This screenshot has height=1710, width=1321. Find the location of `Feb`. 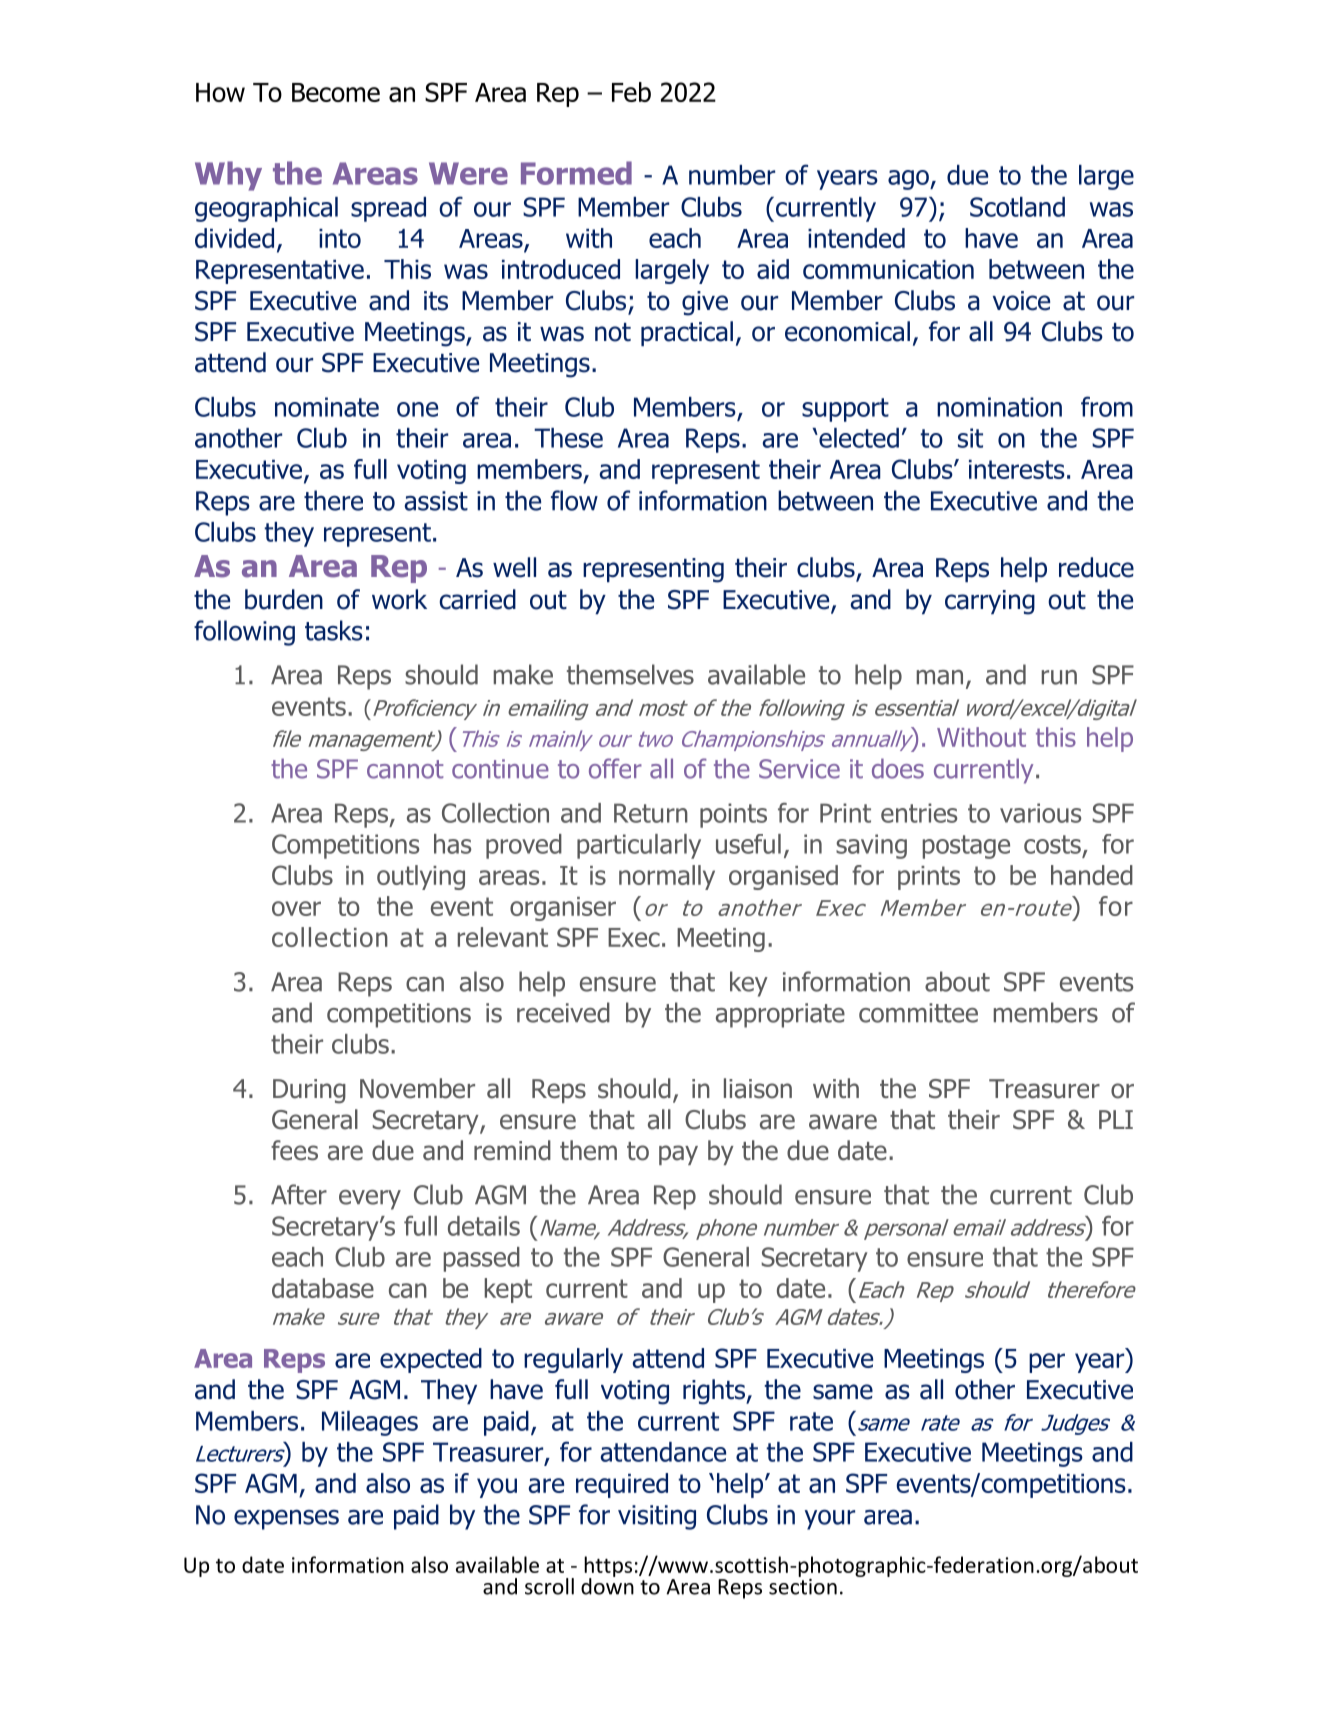

Feb is located at coordinates (631, 92).
